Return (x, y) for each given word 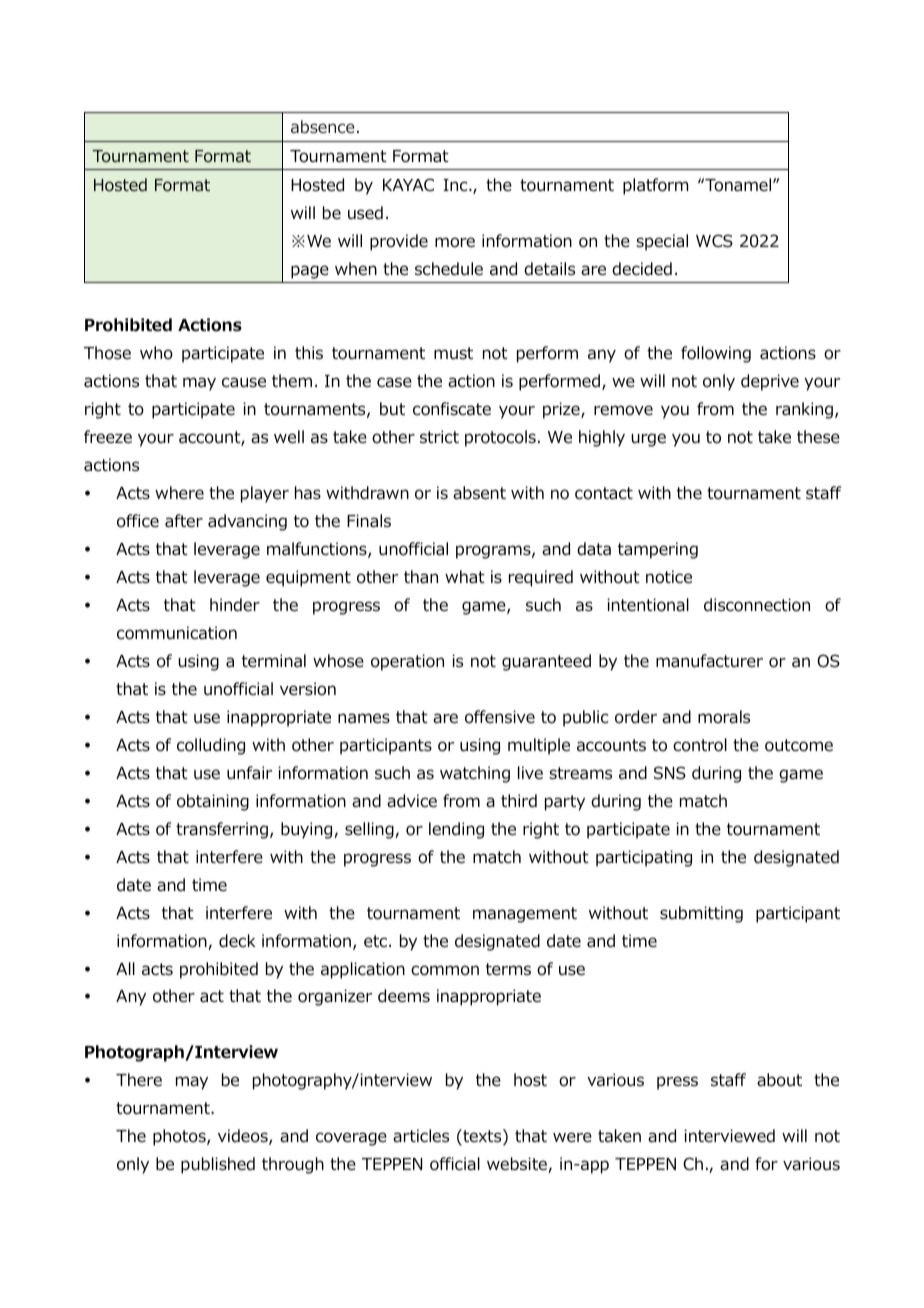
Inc (456, 185)
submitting (701, 914)
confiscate (452, 409)
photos (180, 1137)
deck (237, 941)
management (525, 915)
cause (244, 382)
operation (407, 662)
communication (177, 633)
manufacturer (709, 661)
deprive (770, 382)
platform (655, 186)
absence (323, 126)
